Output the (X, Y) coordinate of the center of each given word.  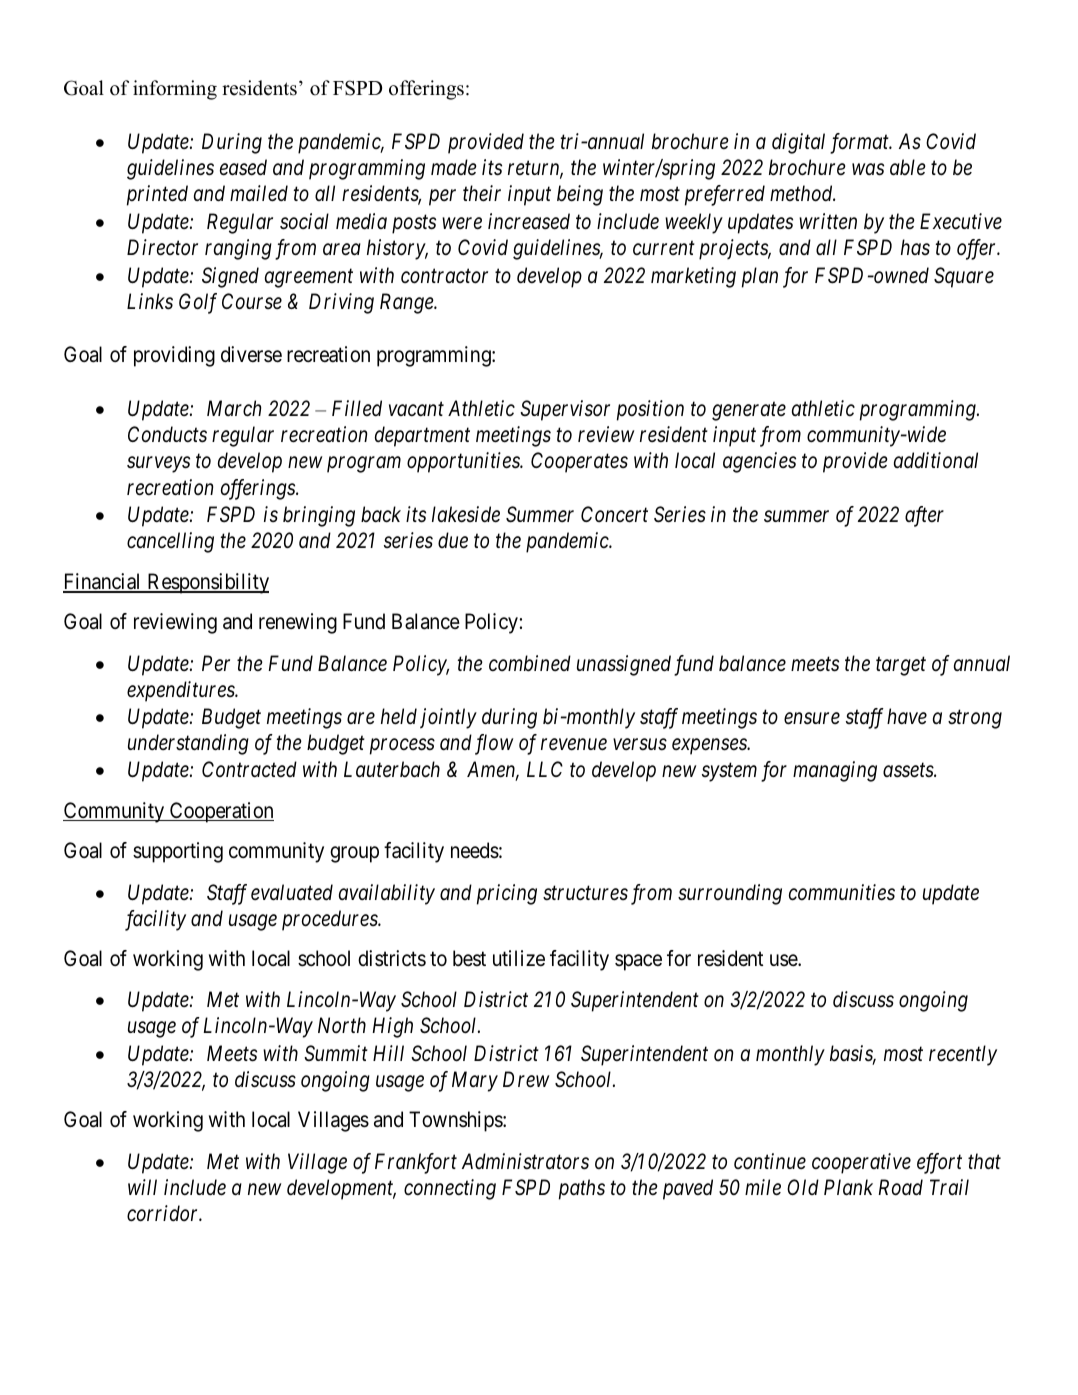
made (454, 167)
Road (900, 1187)
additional (936, 460)
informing (175, 90)
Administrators (525, 1161)
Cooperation (221, 812)
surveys (158, 465)
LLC (545, 769)
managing (835, 772)
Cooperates (579, 462)
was (868, 170)
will (142, 1187)
